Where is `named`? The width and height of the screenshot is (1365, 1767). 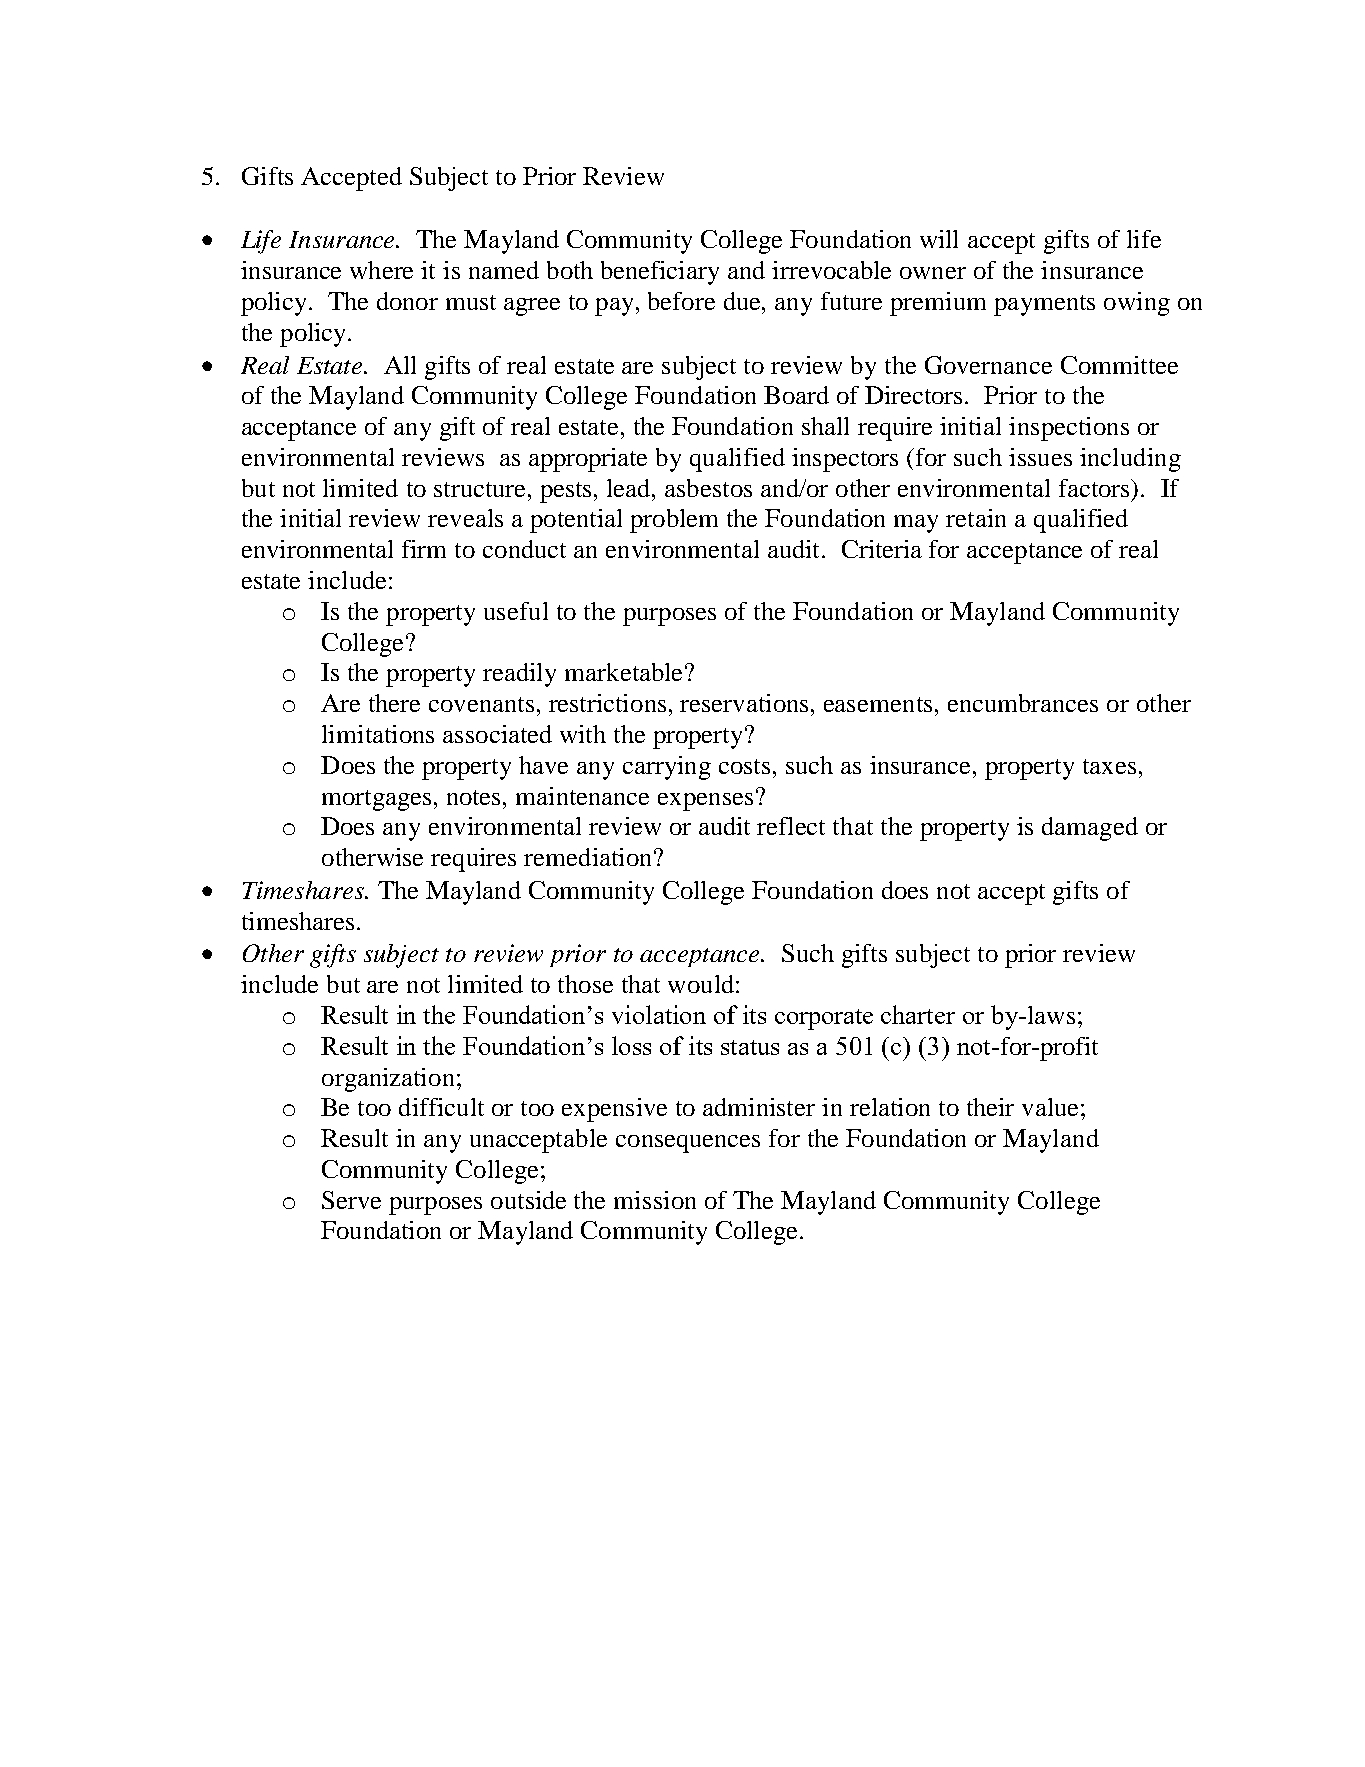 named is located at coordinates (504, 270).
